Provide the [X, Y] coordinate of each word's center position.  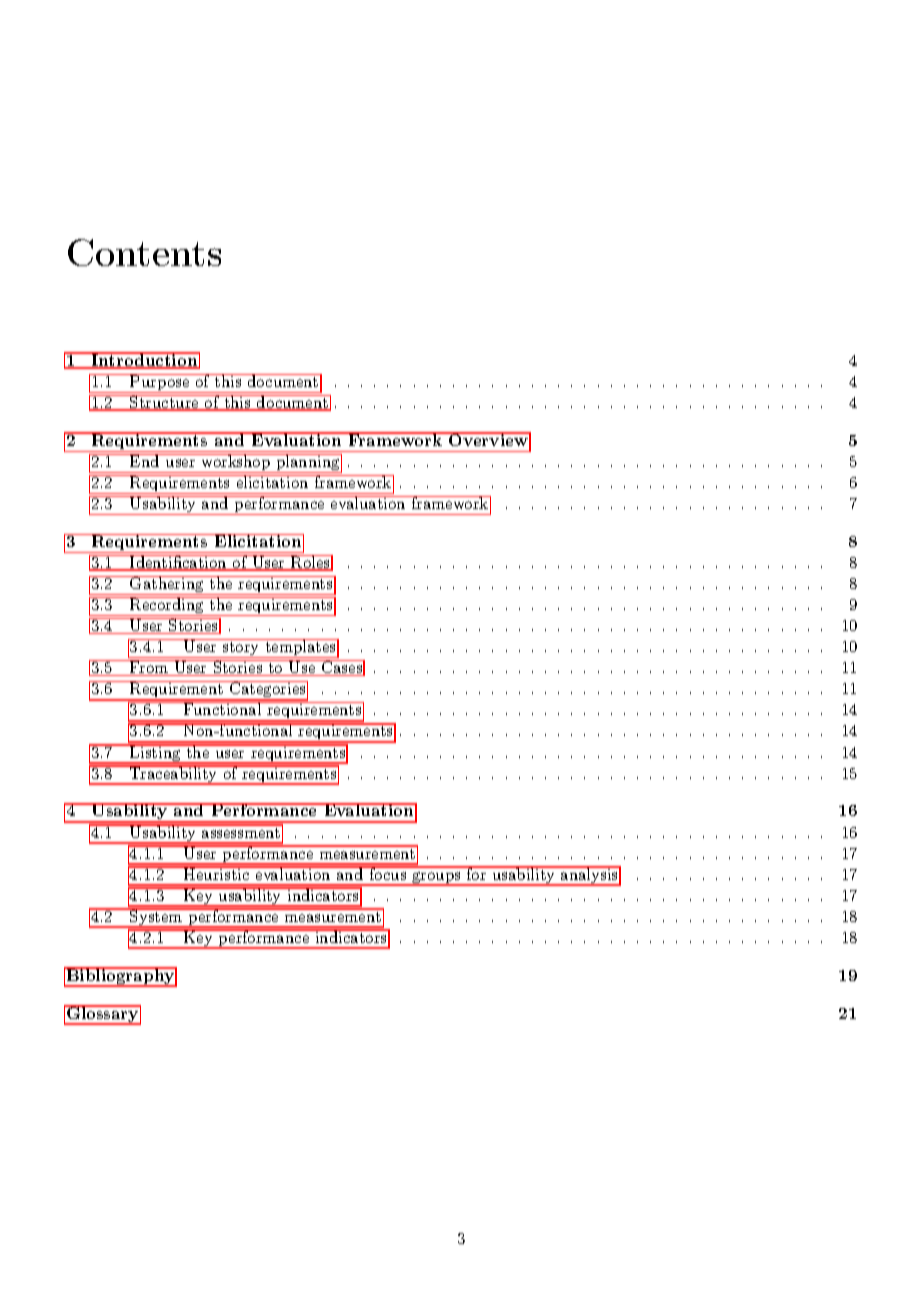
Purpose [160, 383]
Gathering [167, 585]
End [145, 460]
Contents [144, 252]
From [149, 668]
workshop [235, 463]
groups [436, 879]
